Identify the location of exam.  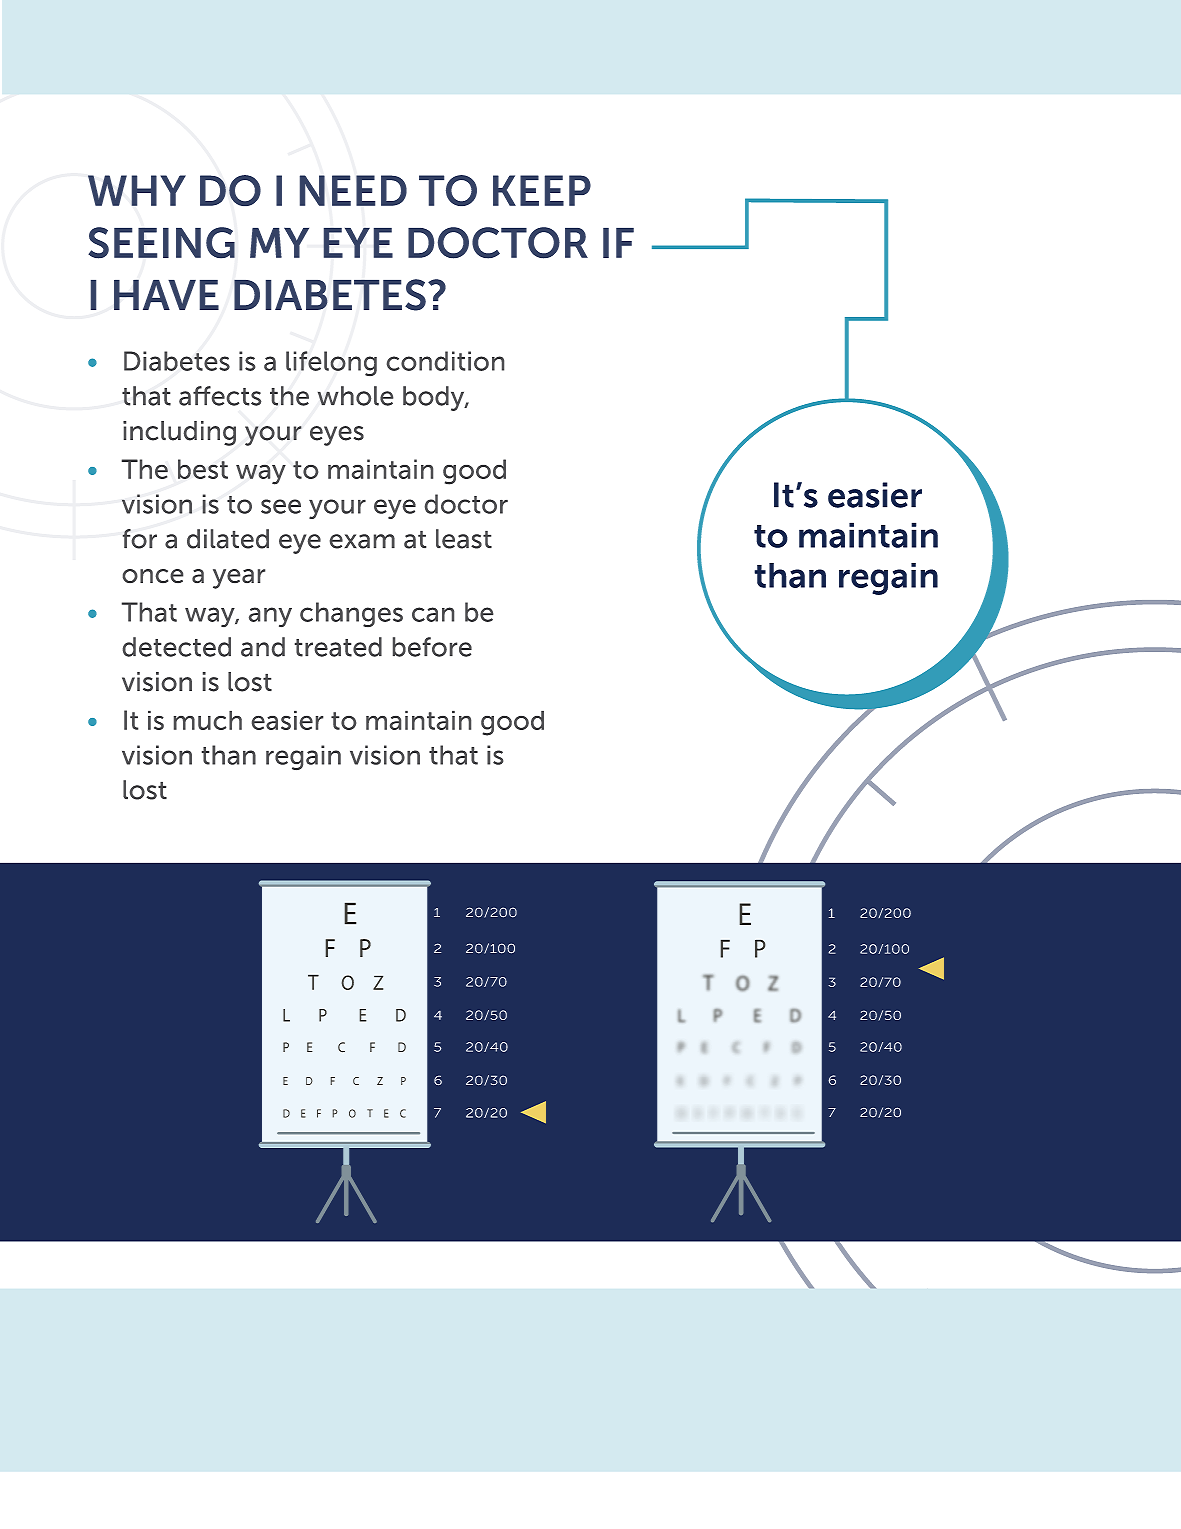
(362, 541).
